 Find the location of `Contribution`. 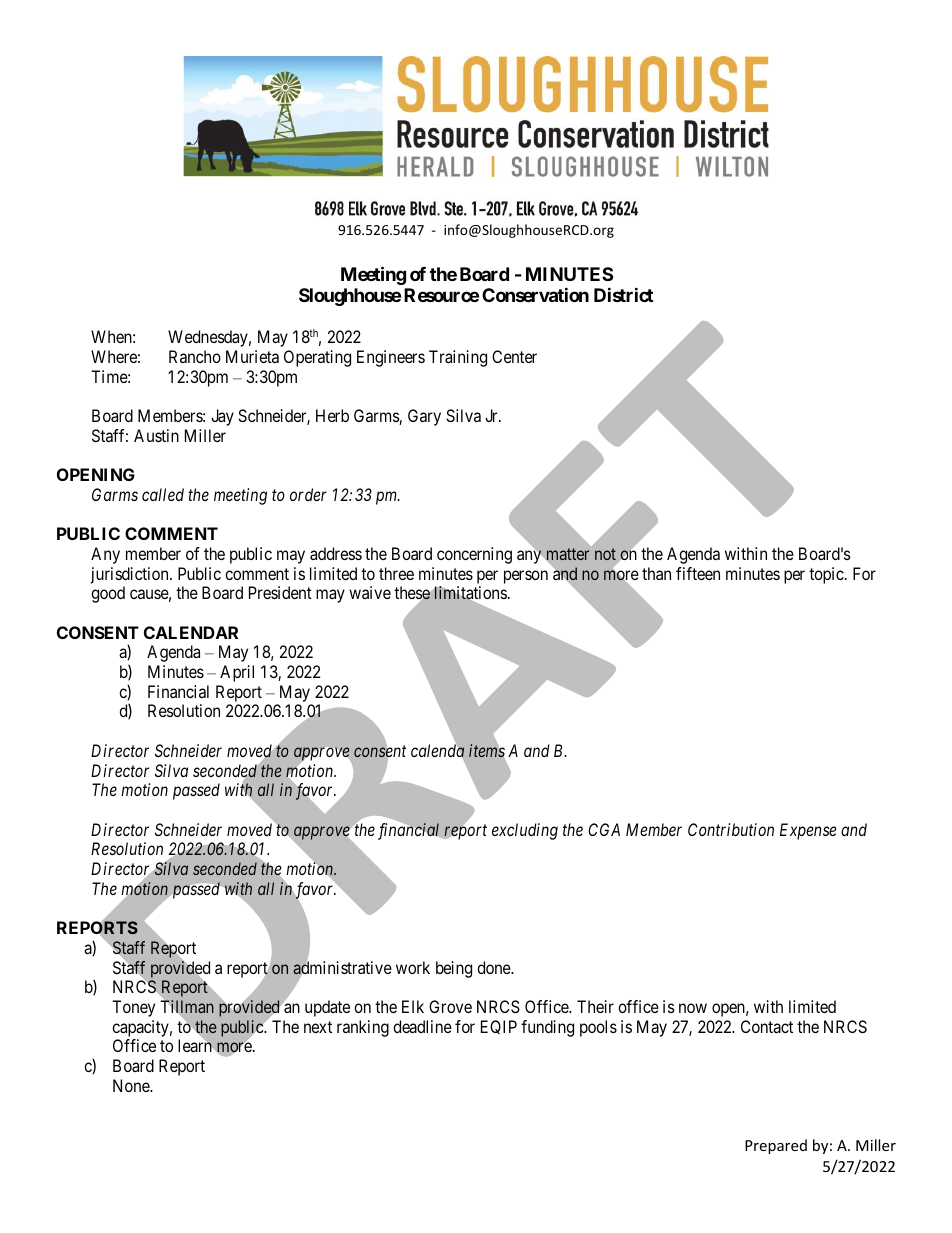

Contribution is located at coordinates (731, 829).
